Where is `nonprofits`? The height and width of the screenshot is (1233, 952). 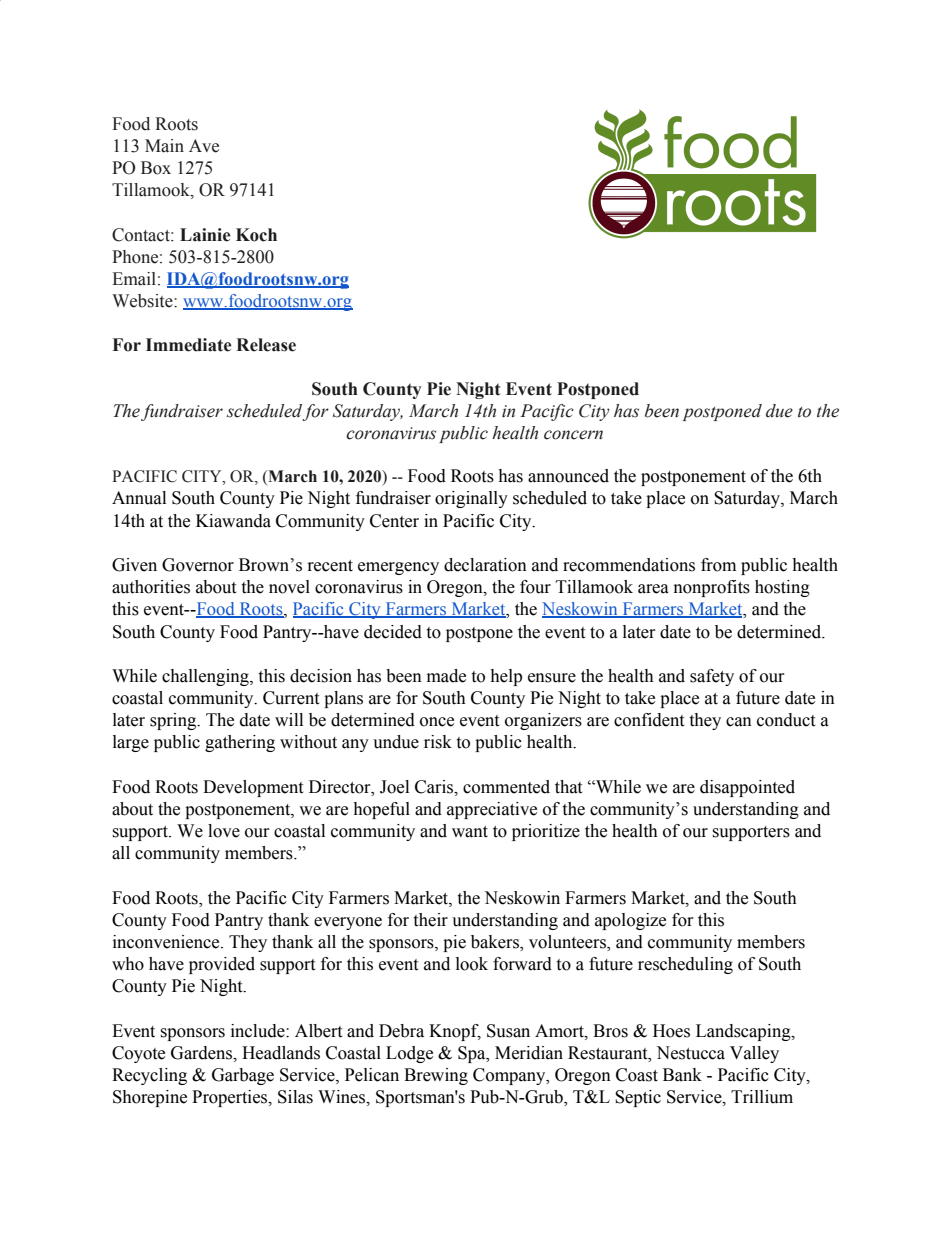 nonprofits is located at coordinates (712, 588).
